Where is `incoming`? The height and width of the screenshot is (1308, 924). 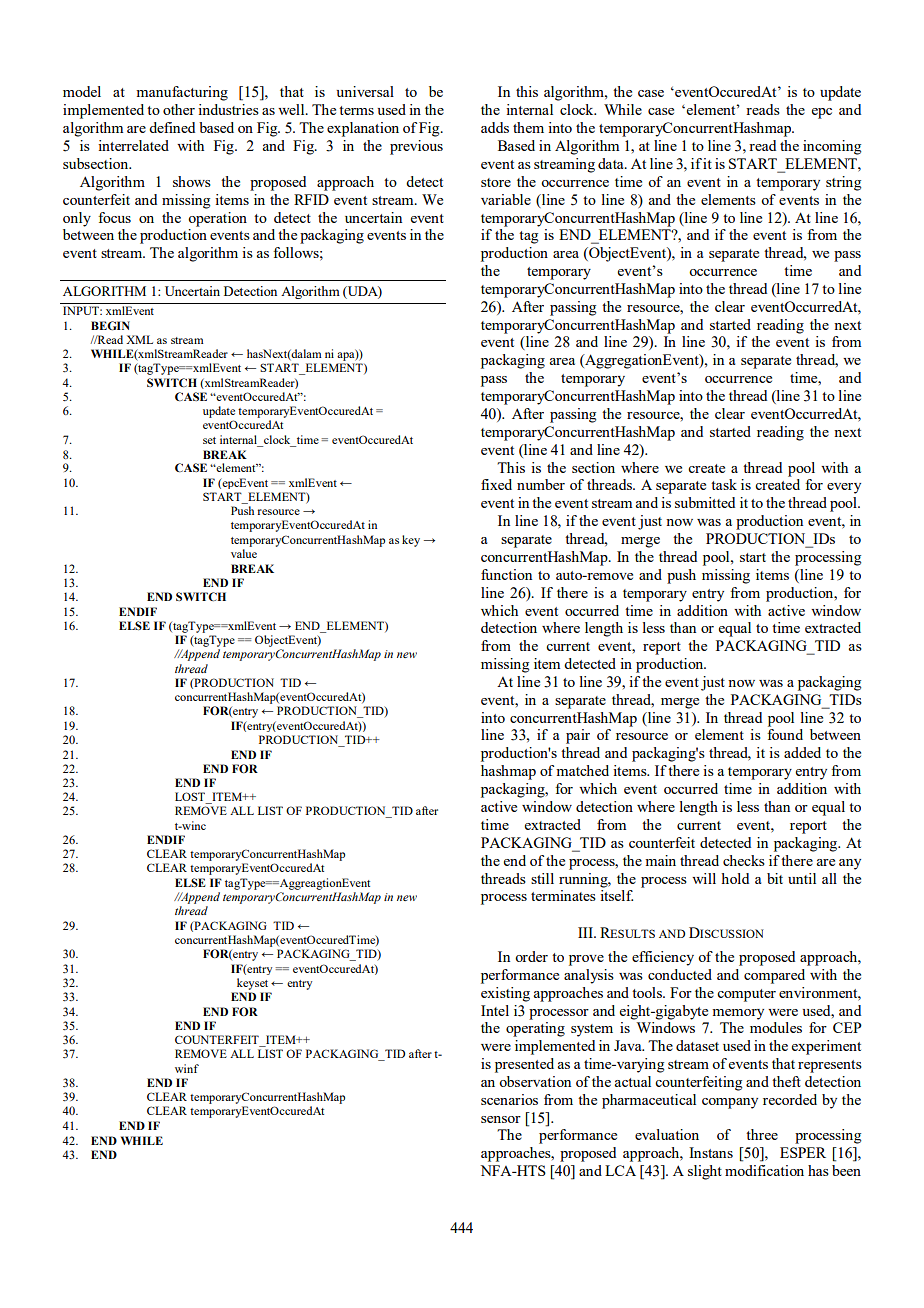
incoming is located at coordinates (832, 147).
